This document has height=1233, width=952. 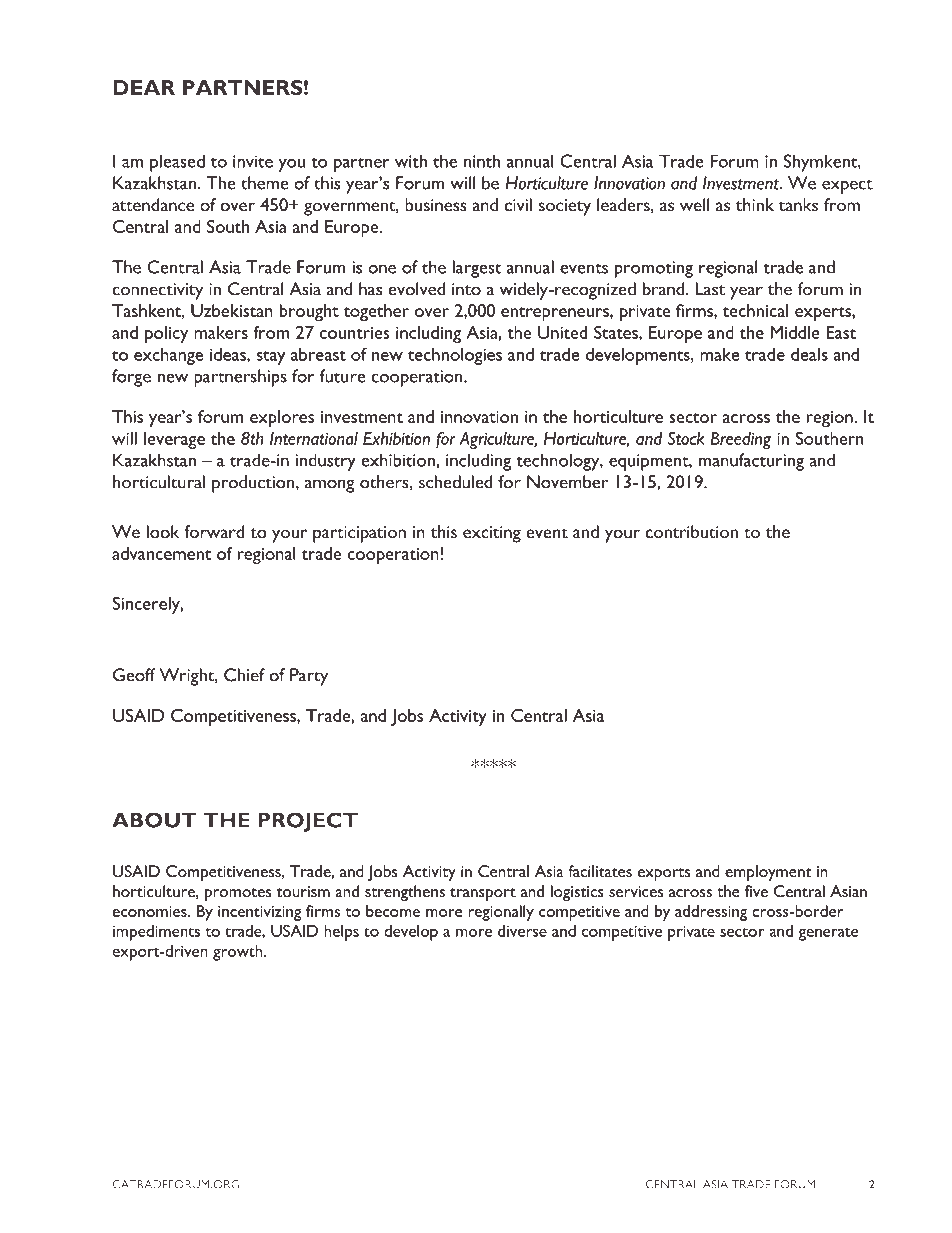 What do you see at coordinates (692, 532) in the document?
I see `contribution` at bounding box center [692, 532].
